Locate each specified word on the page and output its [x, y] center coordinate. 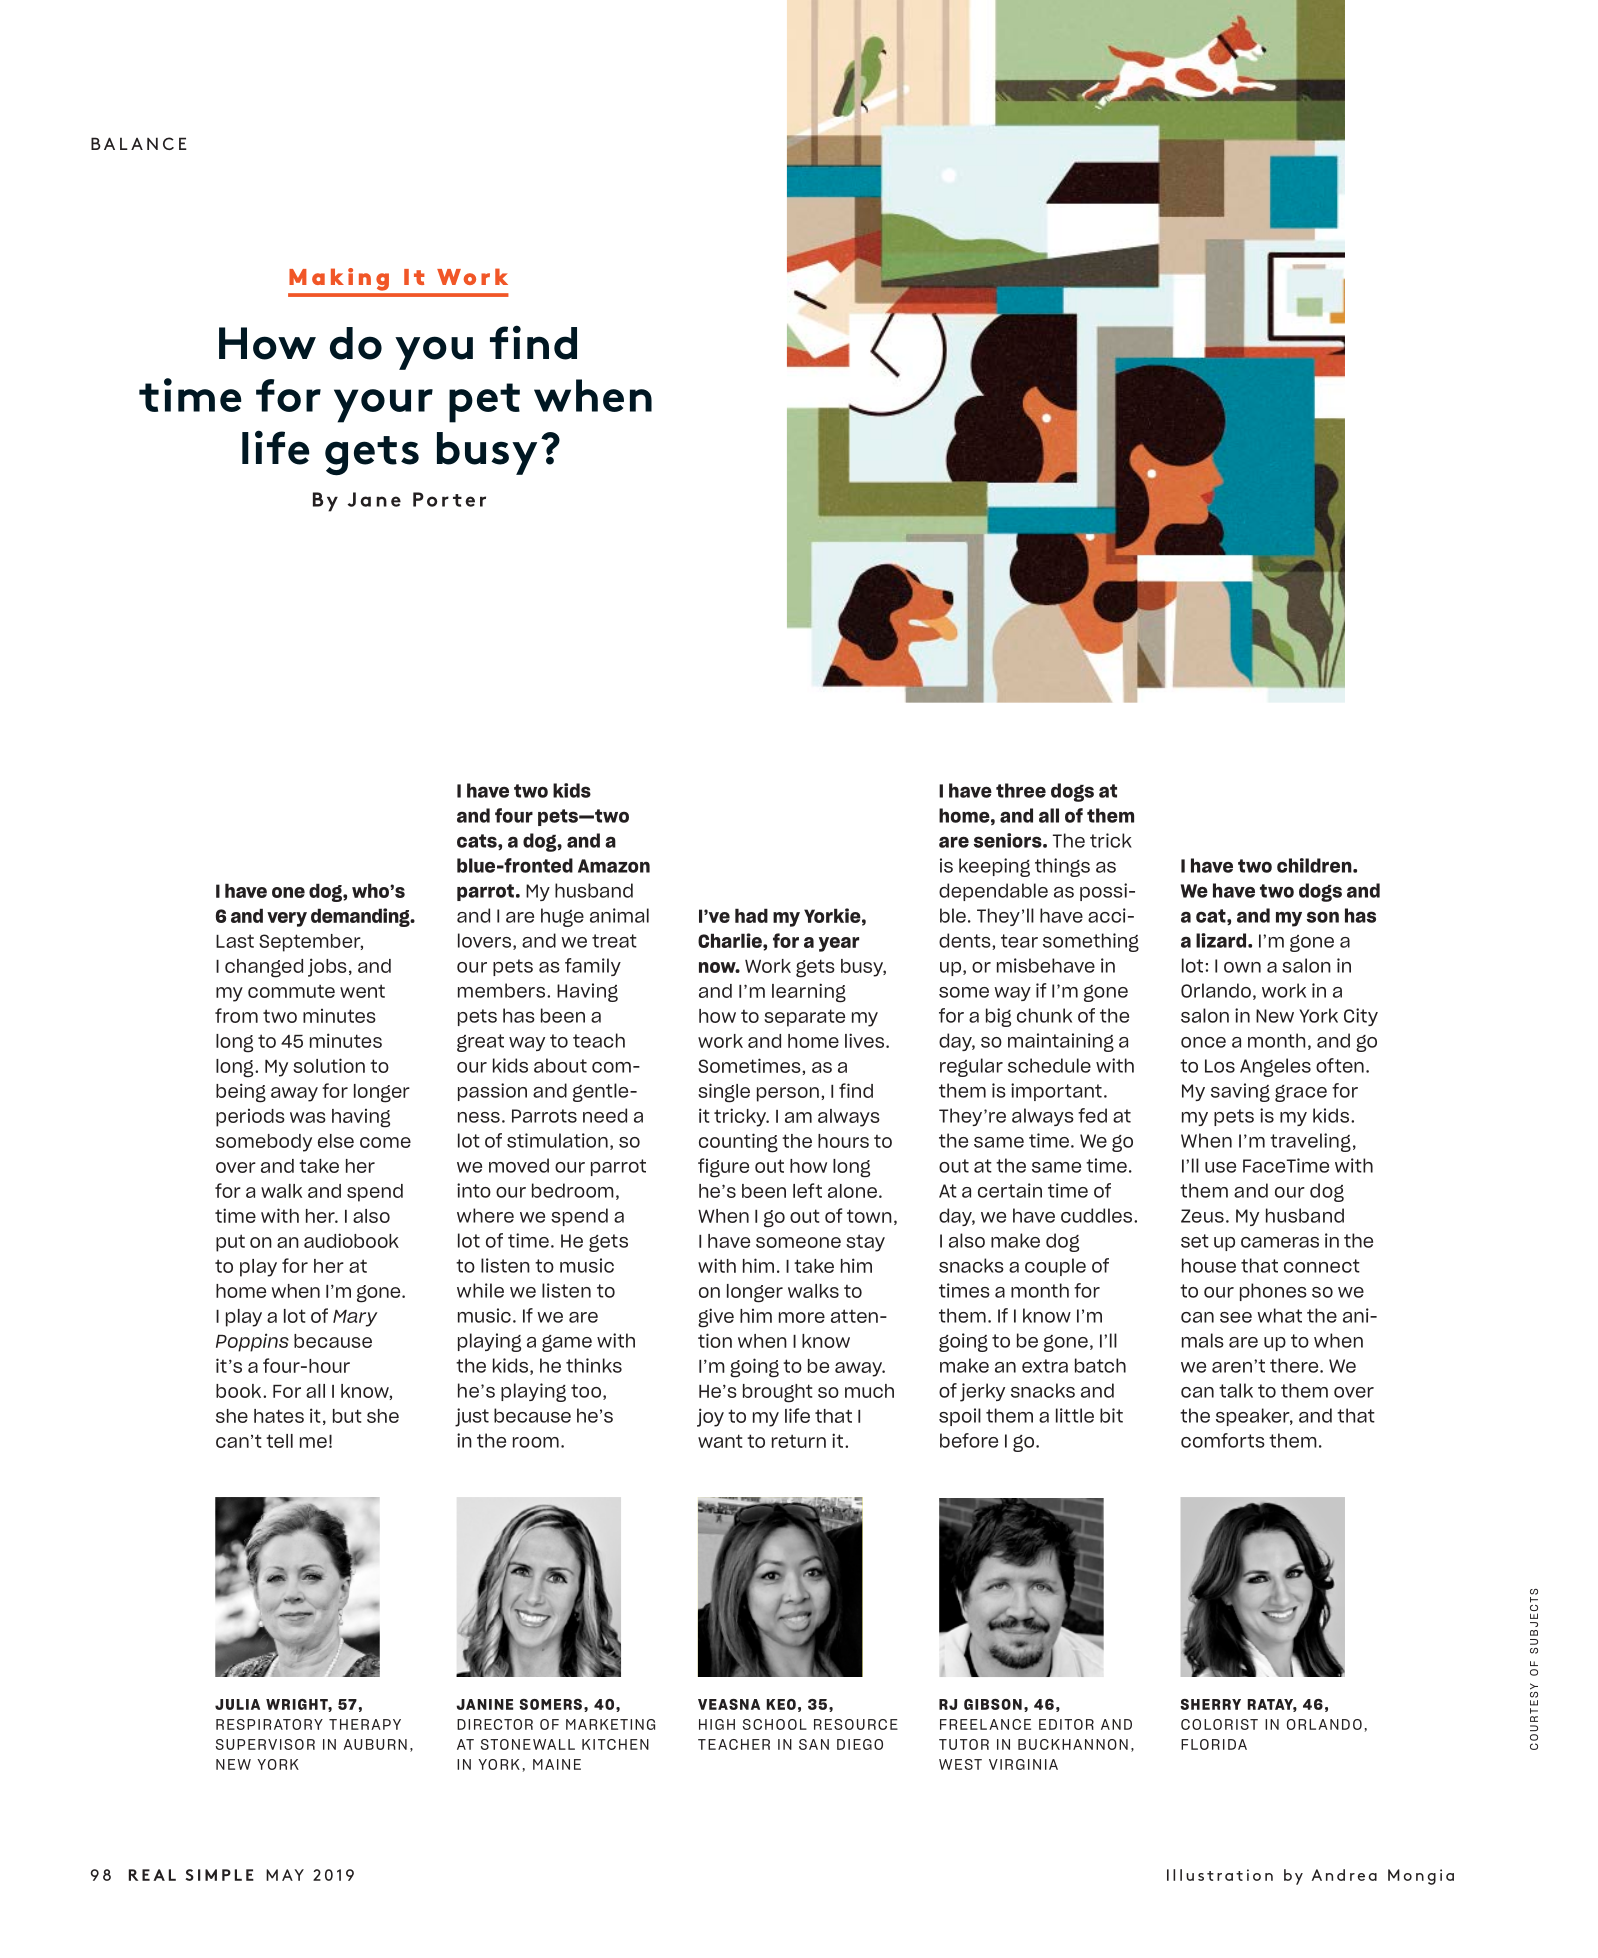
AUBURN [375, 1744]
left [807, 1190]
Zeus [1202, 1216]
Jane [374, 499]
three [1021, 790]
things [1062, 867]
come [385, 1142]
